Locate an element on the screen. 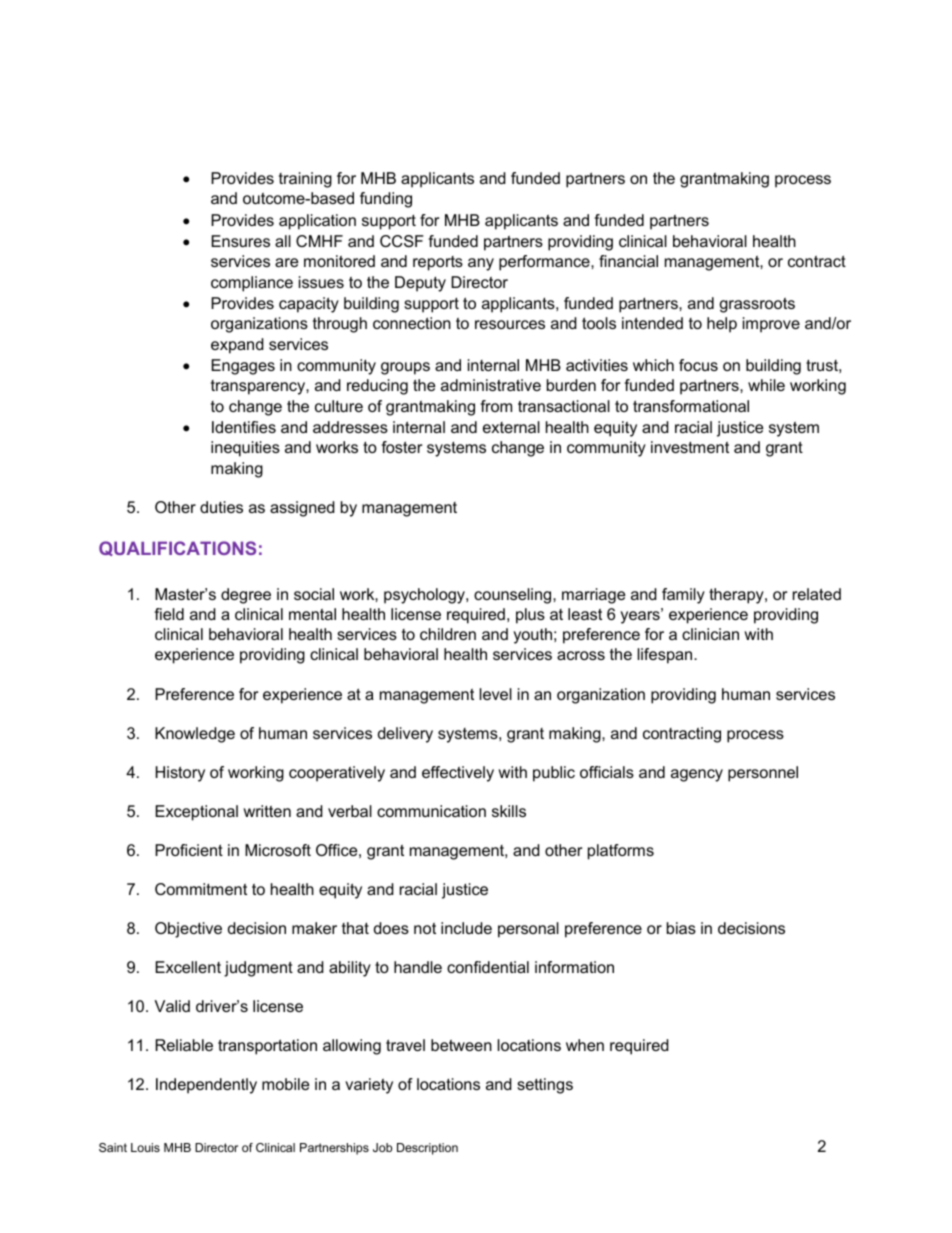 This screenshot has height=1233, width=952. personnel is located at coordinates (763, 774).
